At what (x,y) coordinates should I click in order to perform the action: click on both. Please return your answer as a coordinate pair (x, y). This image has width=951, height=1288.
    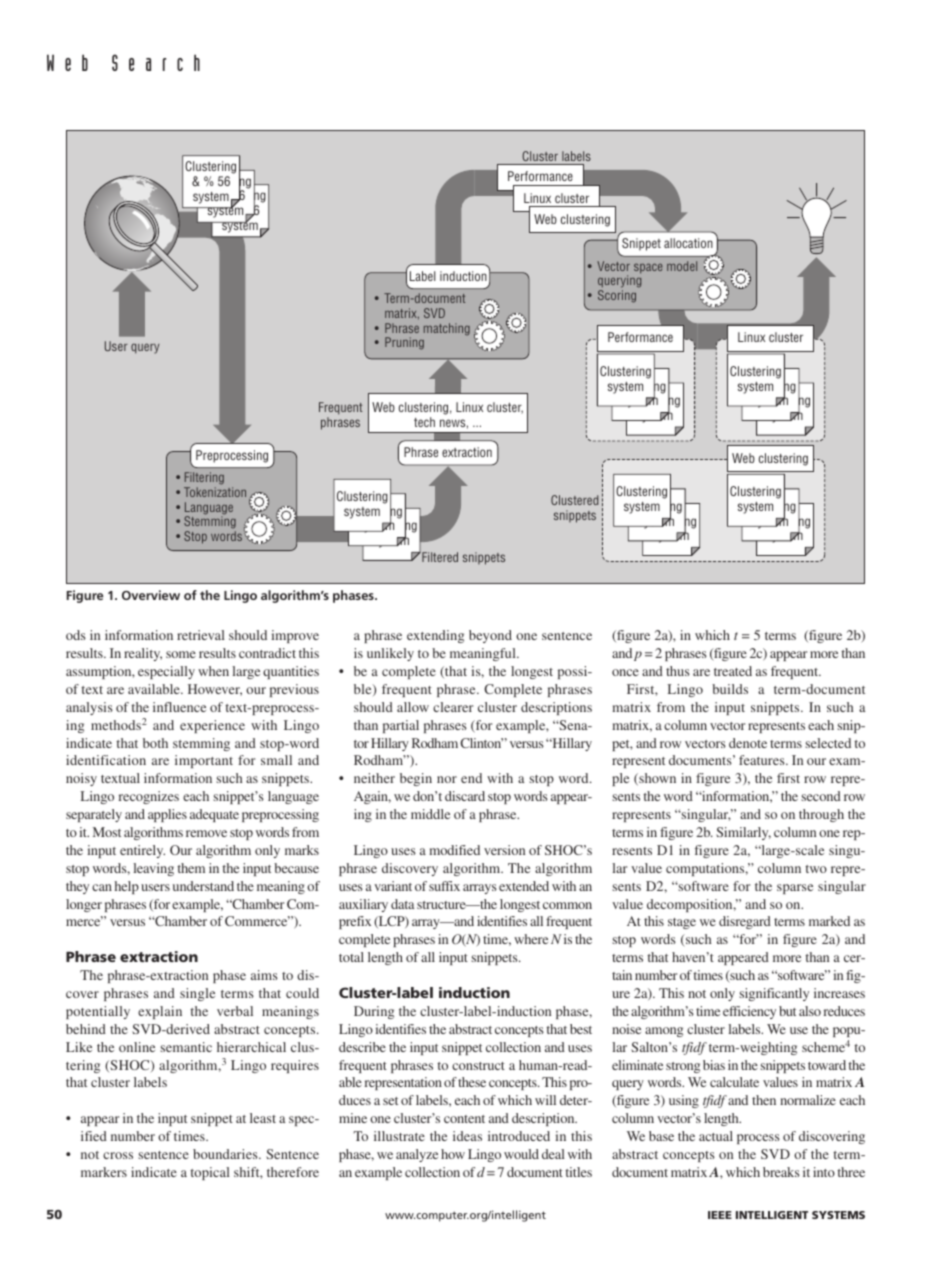
    Looking at the image, I should click on (155, 743).
